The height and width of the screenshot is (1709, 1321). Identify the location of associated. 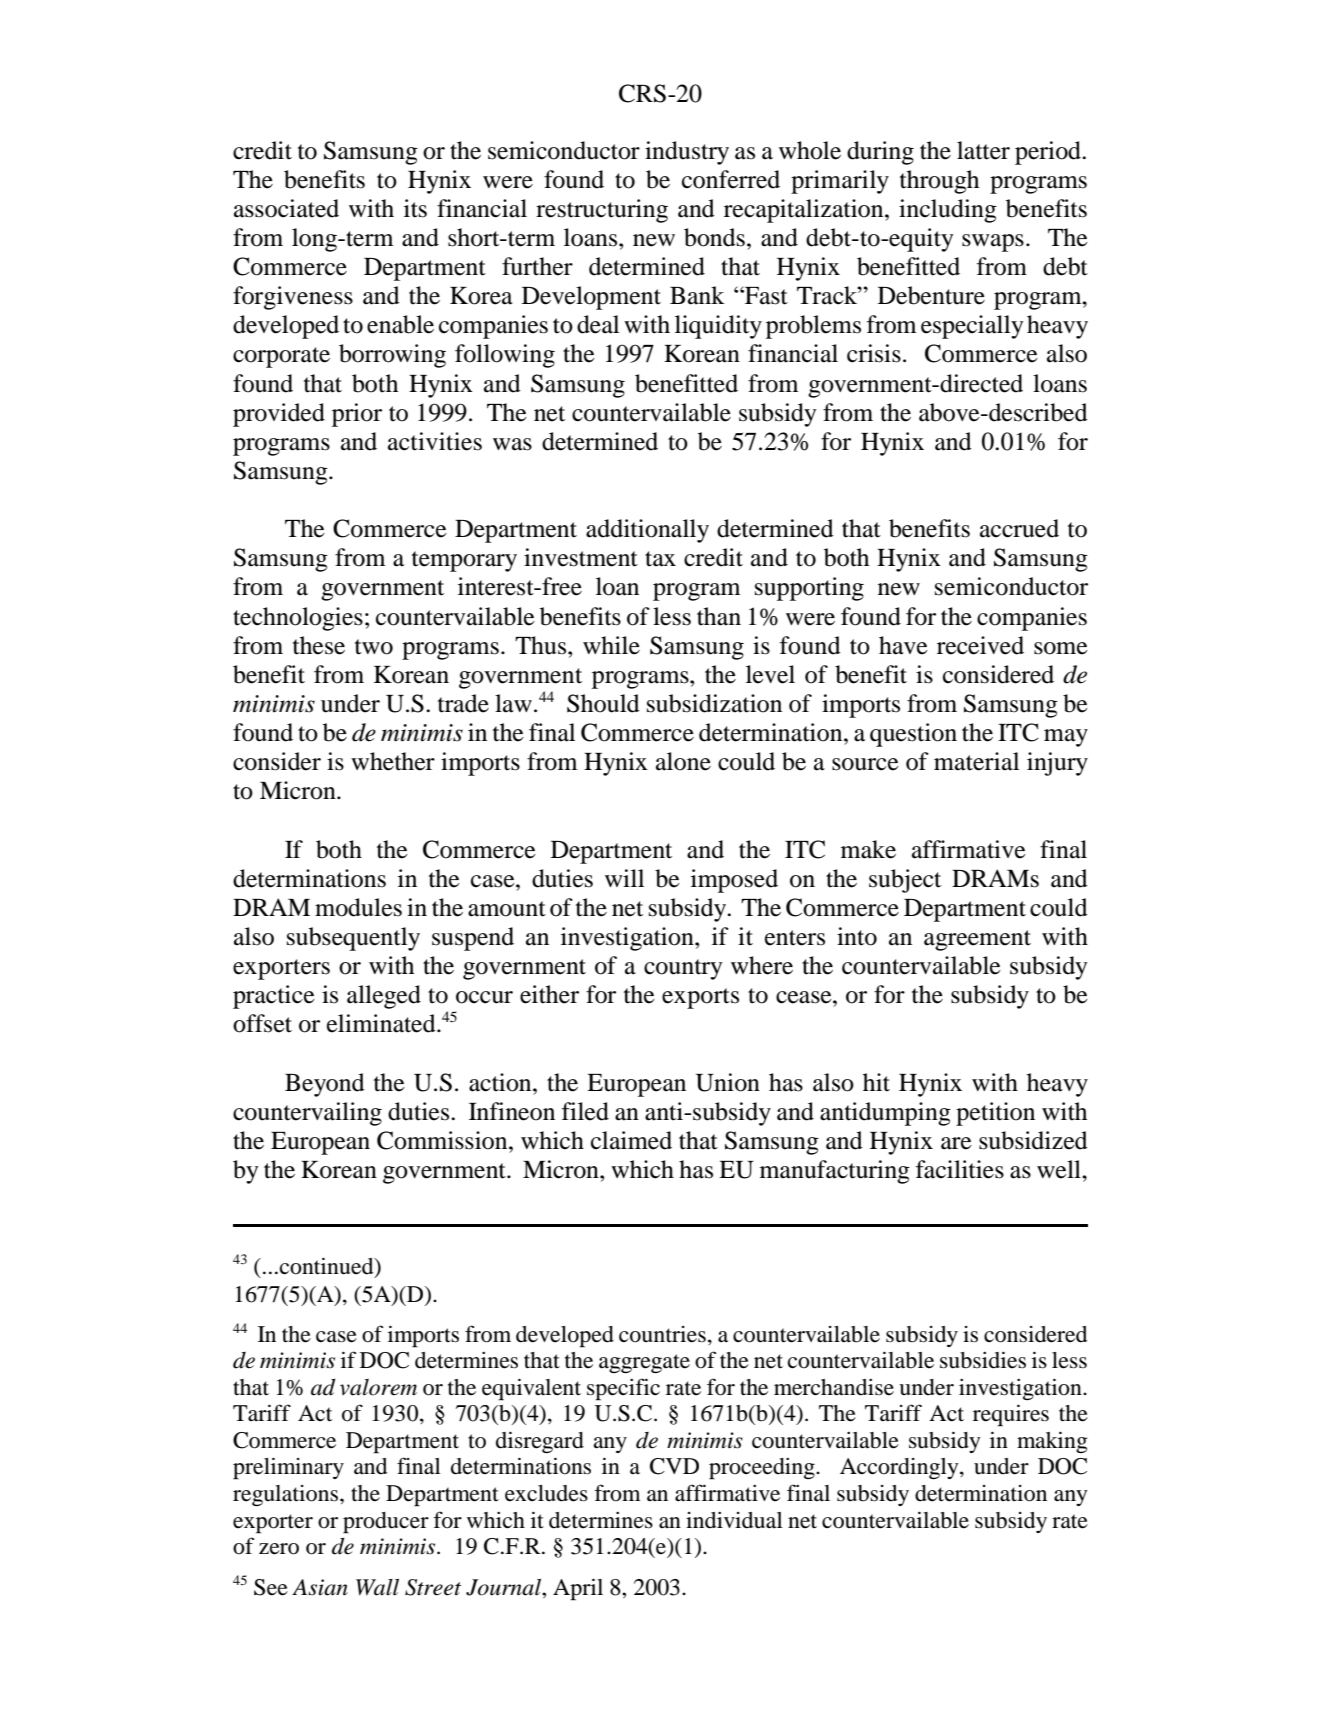
(286, 208).
